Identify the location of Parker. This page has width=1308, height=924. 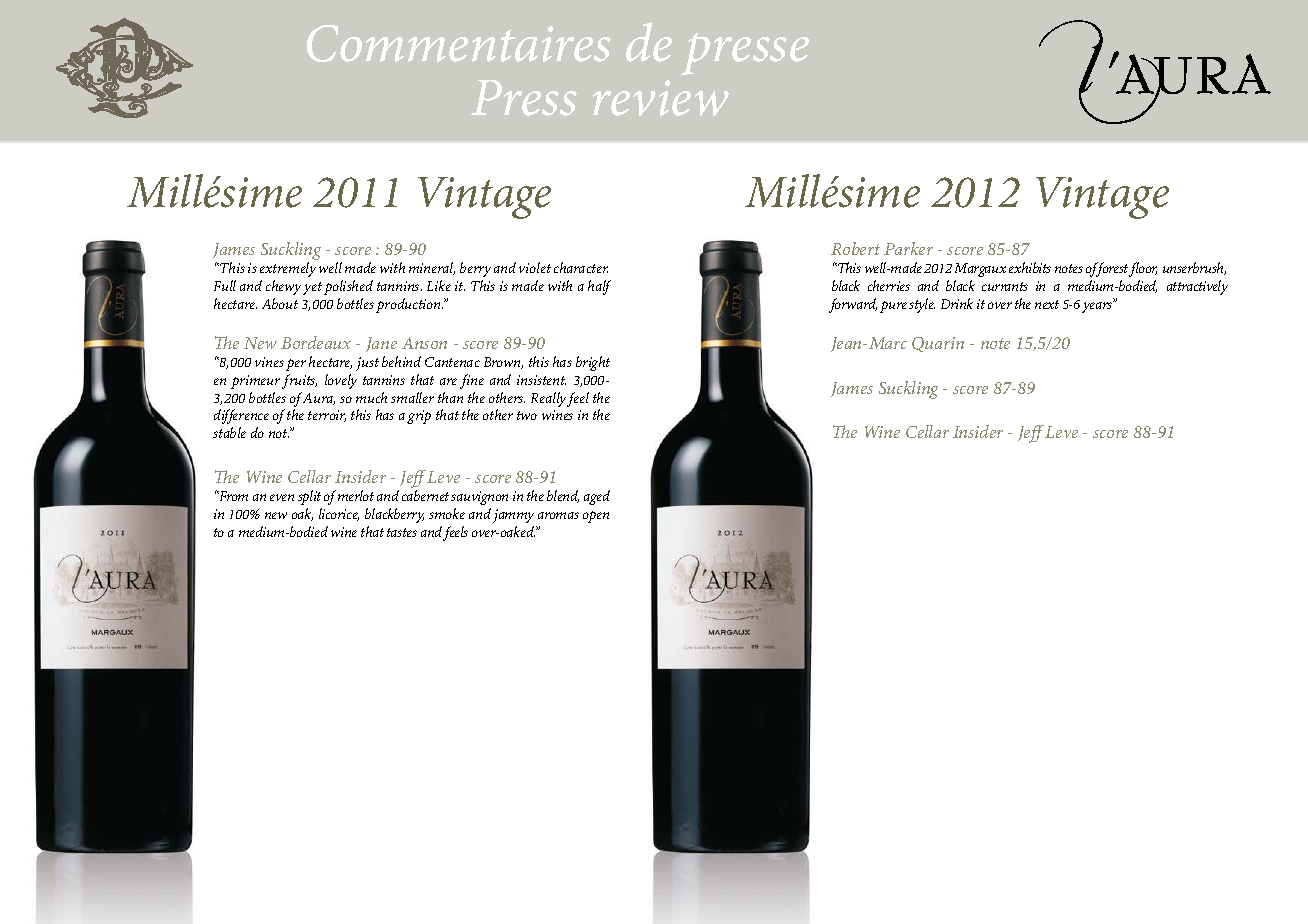
(908, 248).
